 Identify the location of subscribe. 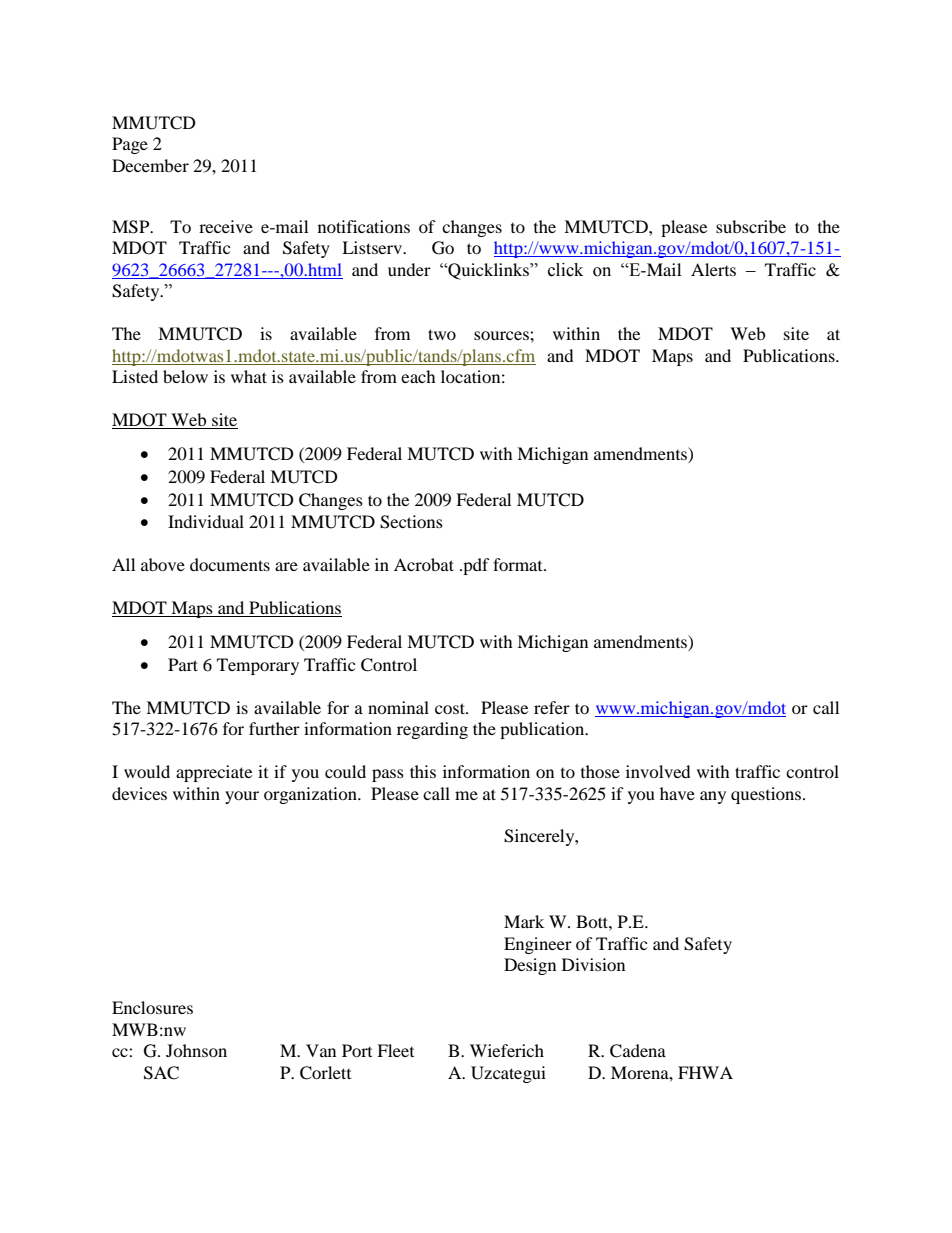
(751, 226).
